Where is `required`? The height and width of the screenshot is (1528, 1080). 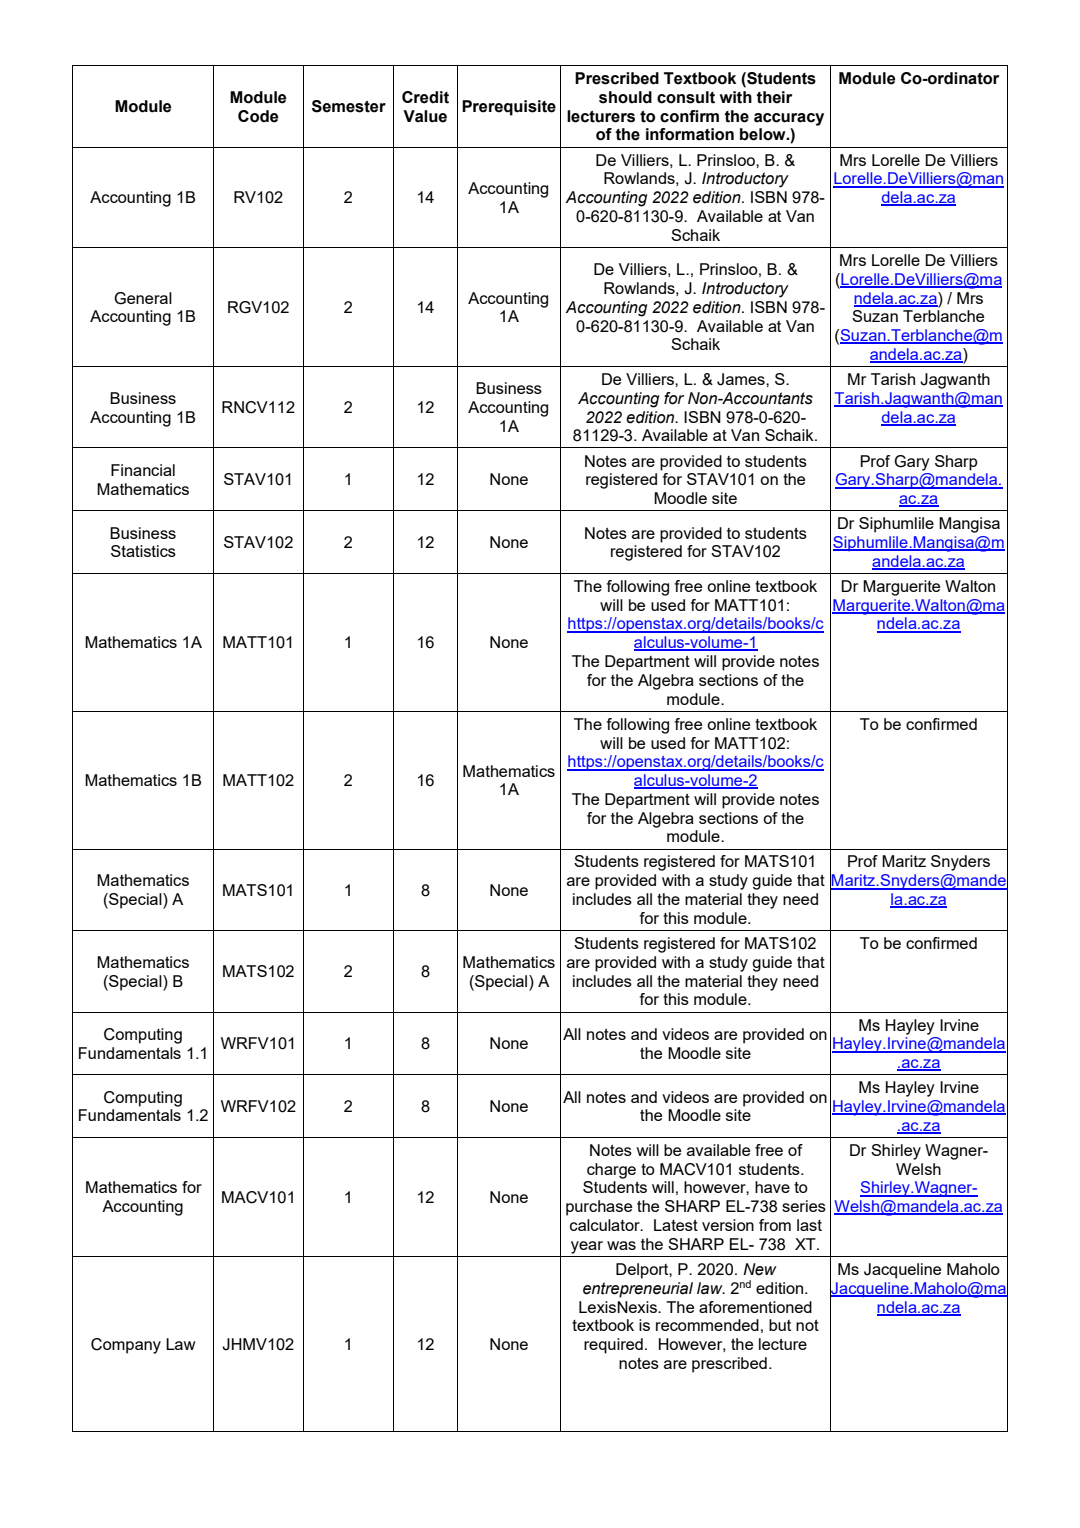
required is located at coordinates (613, 1346).
